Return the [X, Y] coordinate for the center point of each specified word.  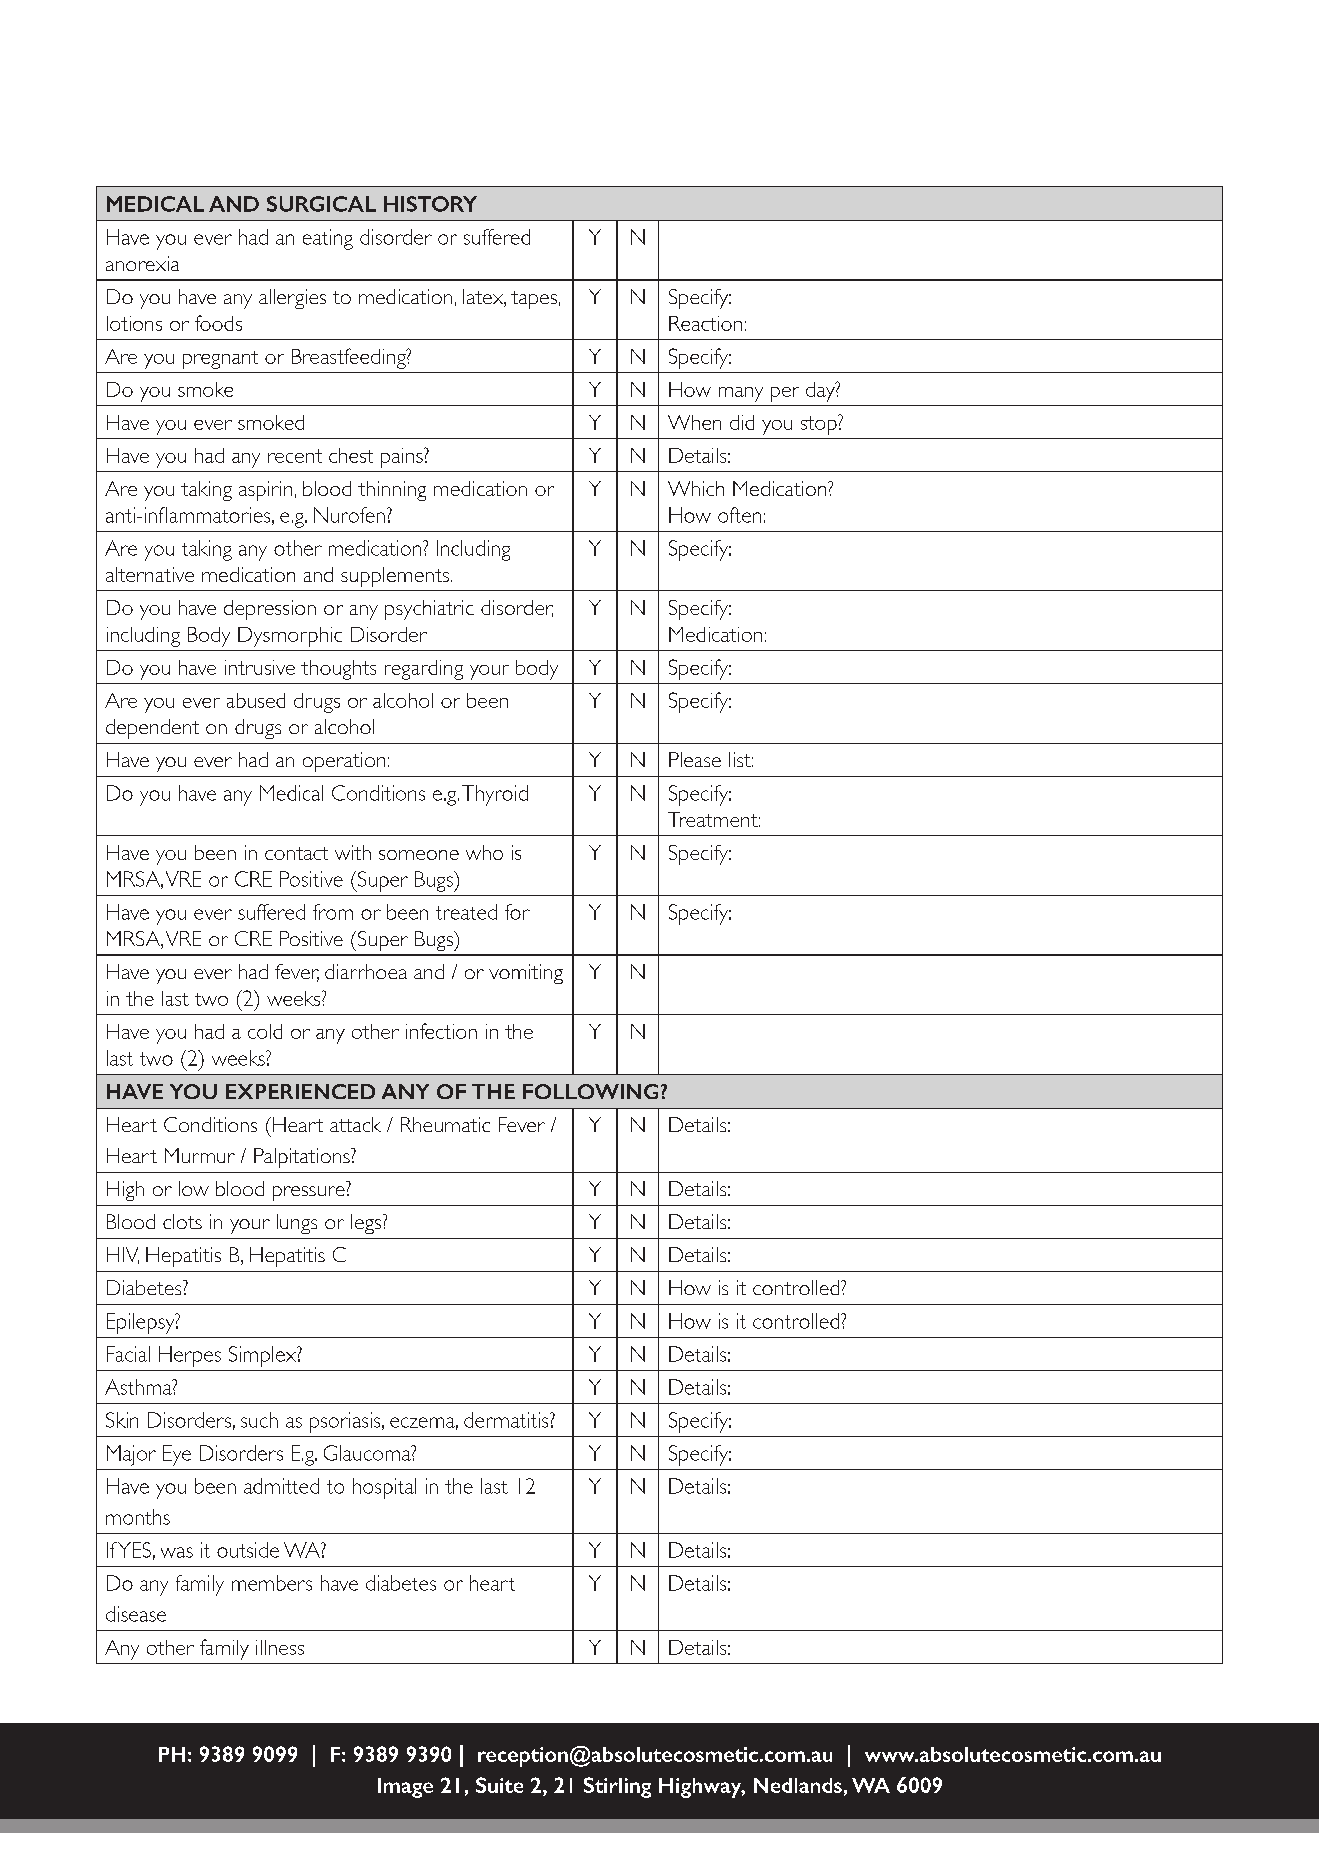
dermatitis [507, 1420]
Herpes [190, 1356]
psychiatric [429, 610]
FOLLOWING [590, 1091]
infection [441, 1031]
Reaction [705, 323]
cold [265, 1031]
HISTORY [430, 204]
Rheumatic [445, 1124]
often [739, 515]
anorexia [142, 263]
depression [270, 610]
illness [280, 1647]
